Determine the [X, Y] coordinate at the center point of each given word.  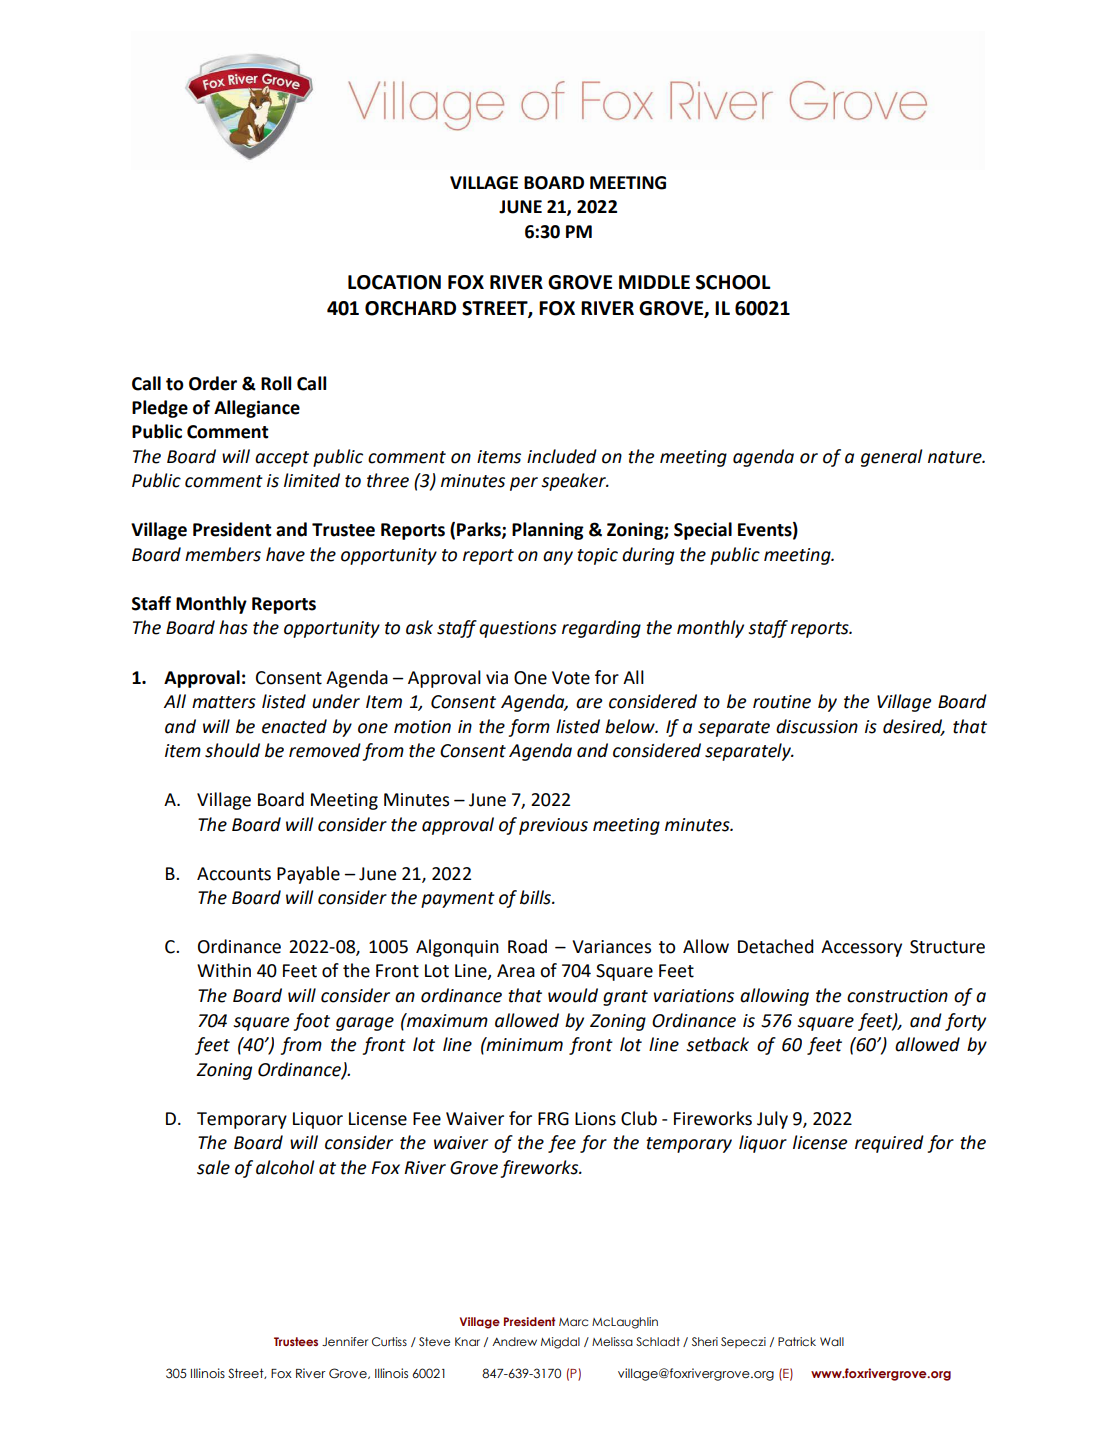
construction [897, 996]
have [285, 554]
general [892, 458]
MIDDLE [654, 282]
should [232, 750]
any [558, 558]
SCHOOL [733, 282]
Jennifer [345, 1341]
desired [914, 727]
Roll [276, 383]
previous [553, 826]
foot [311, 1022]
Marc [573, 1322]
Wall [832, 1341]
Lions [595, 1119]
